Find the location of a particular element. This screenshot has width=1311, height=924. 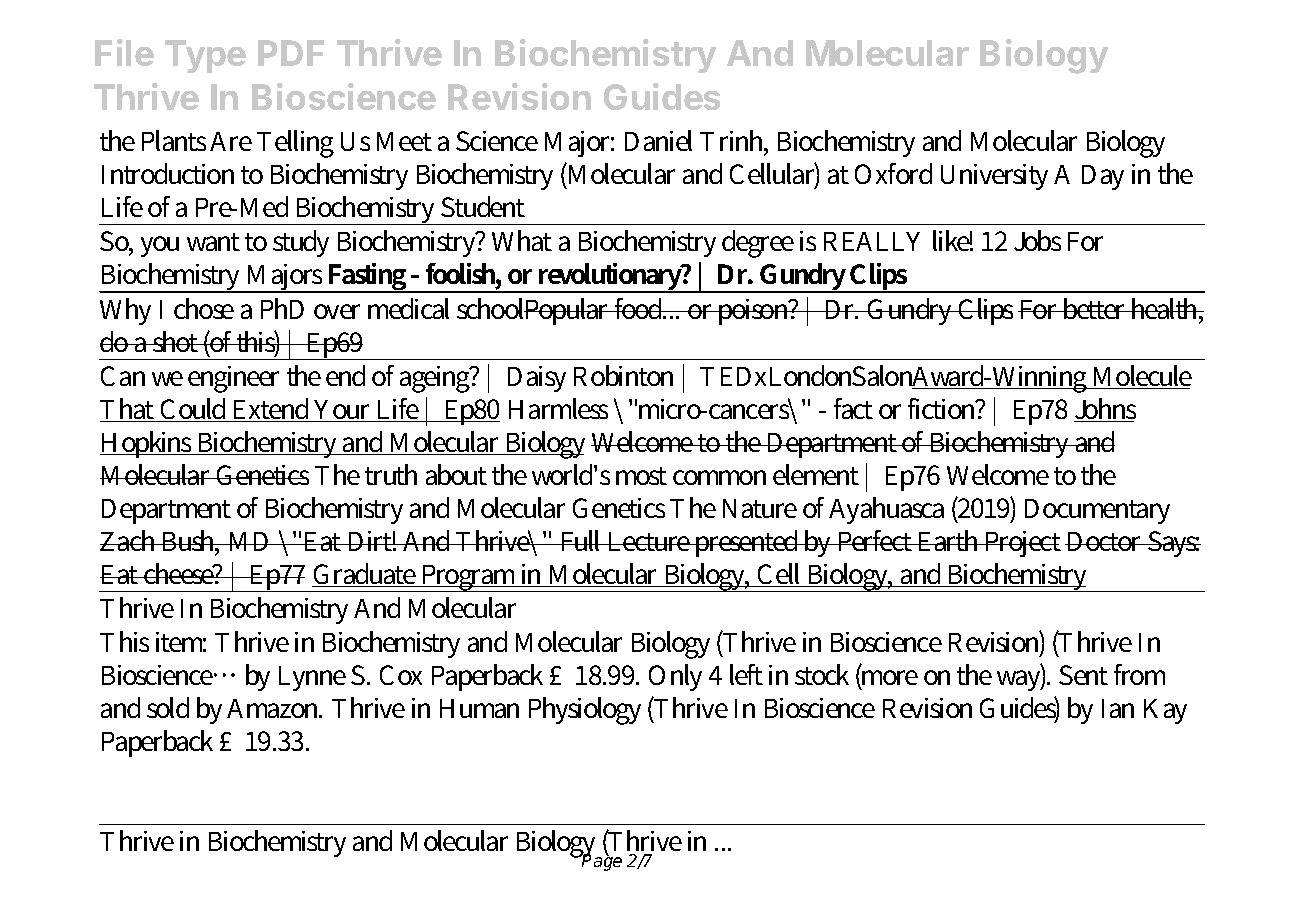

Page is located at coordinates (601, 862).
